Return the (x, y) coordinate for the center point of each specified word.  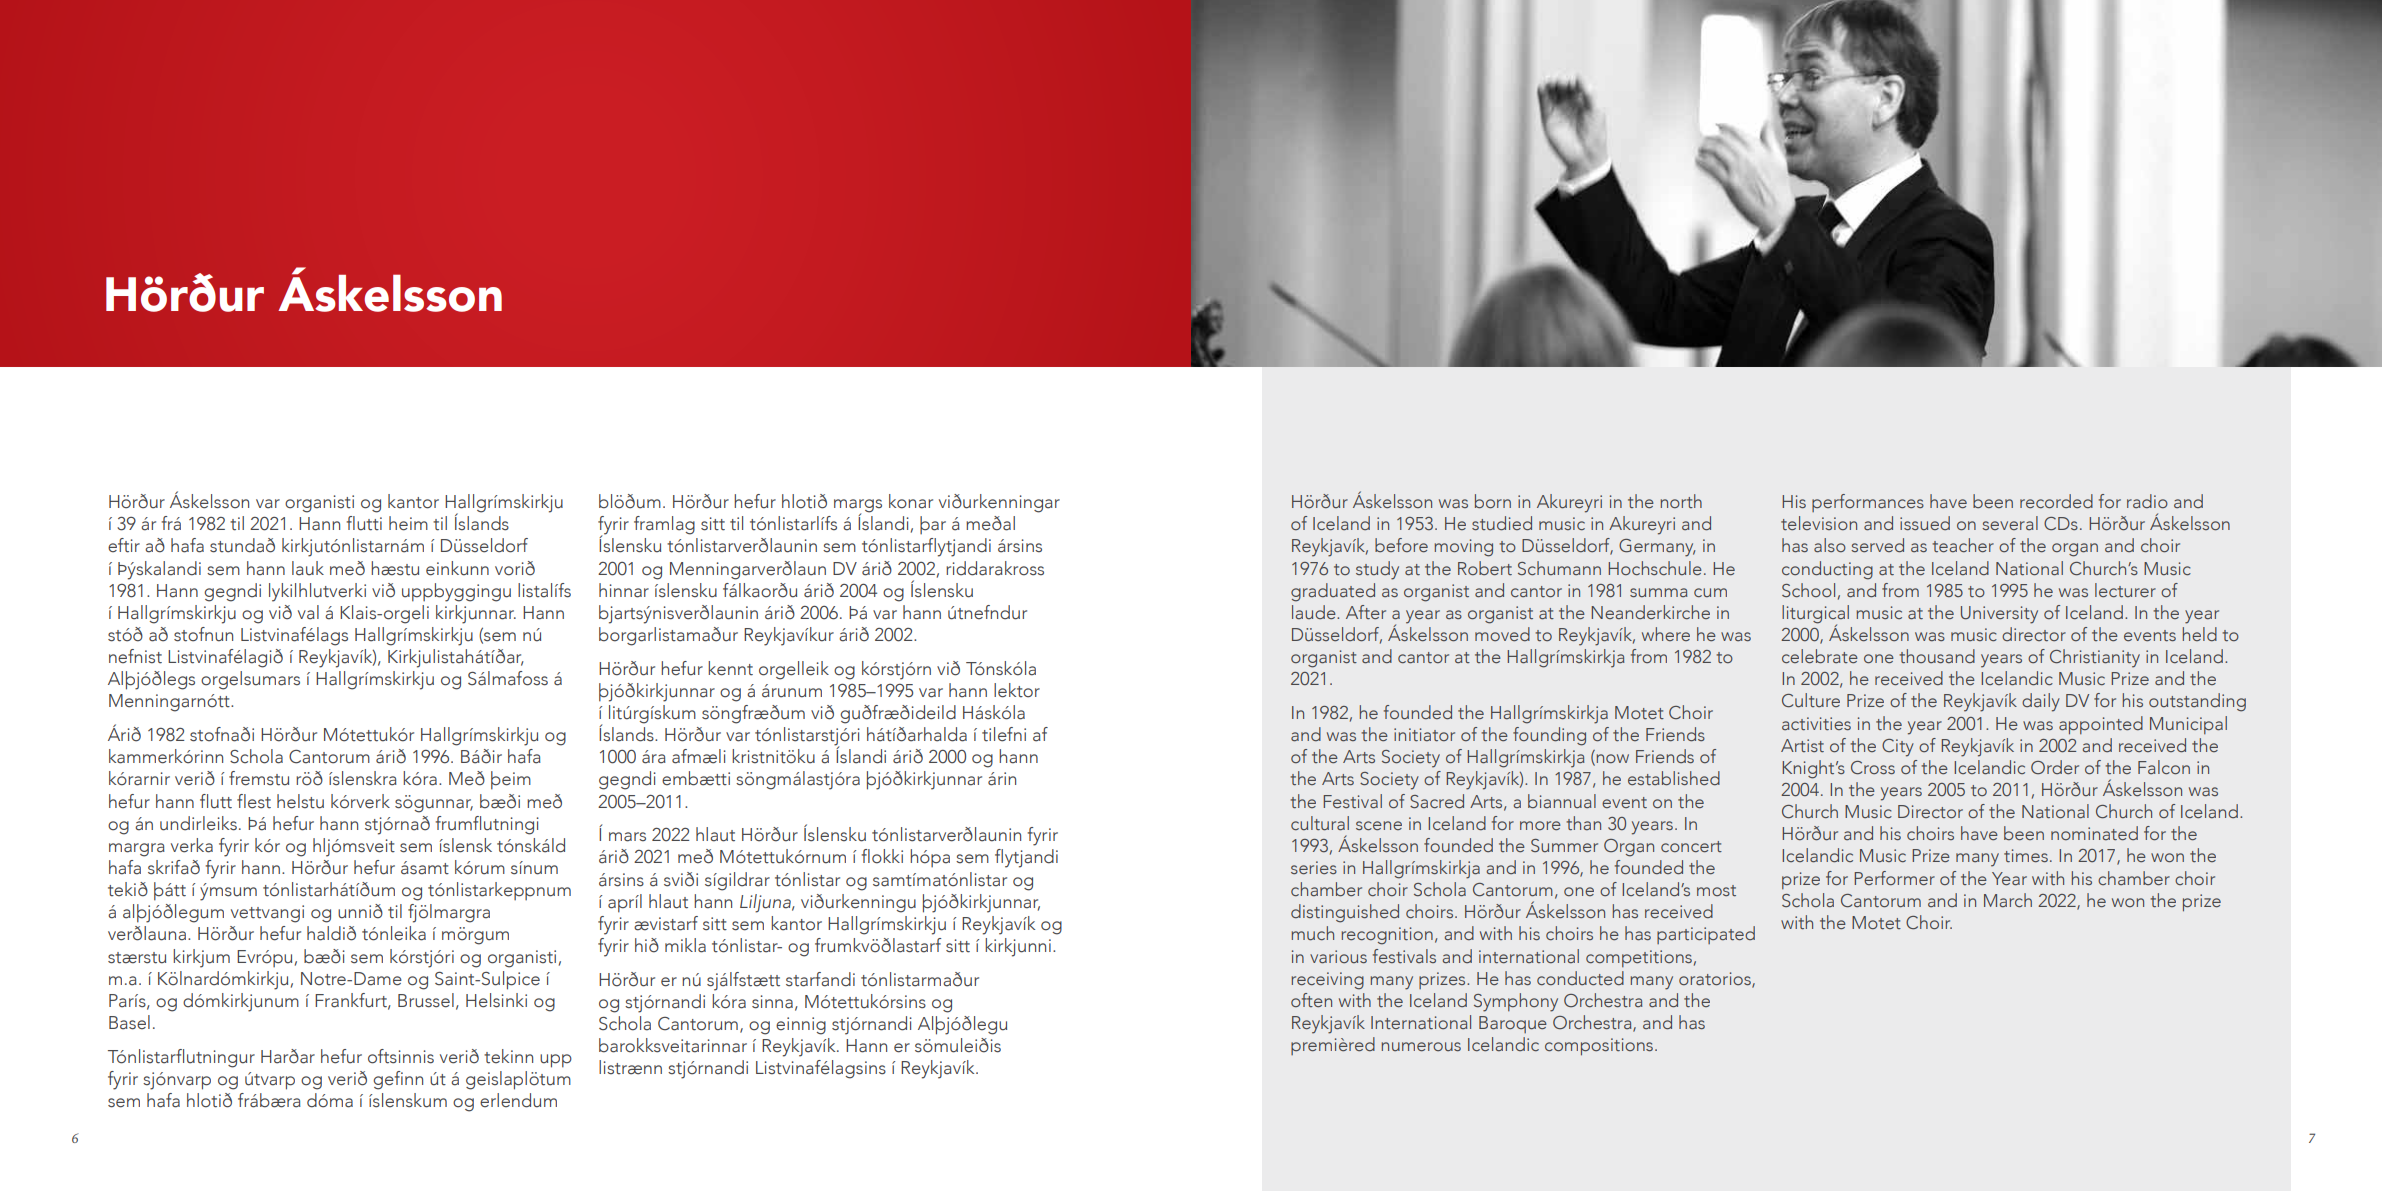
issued (1925, 523)
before (1401, 545)
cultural (1320, 823)
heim (408, 523)
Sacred (1437, 801)
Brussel (426, 1000)
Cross (1873, 767)
